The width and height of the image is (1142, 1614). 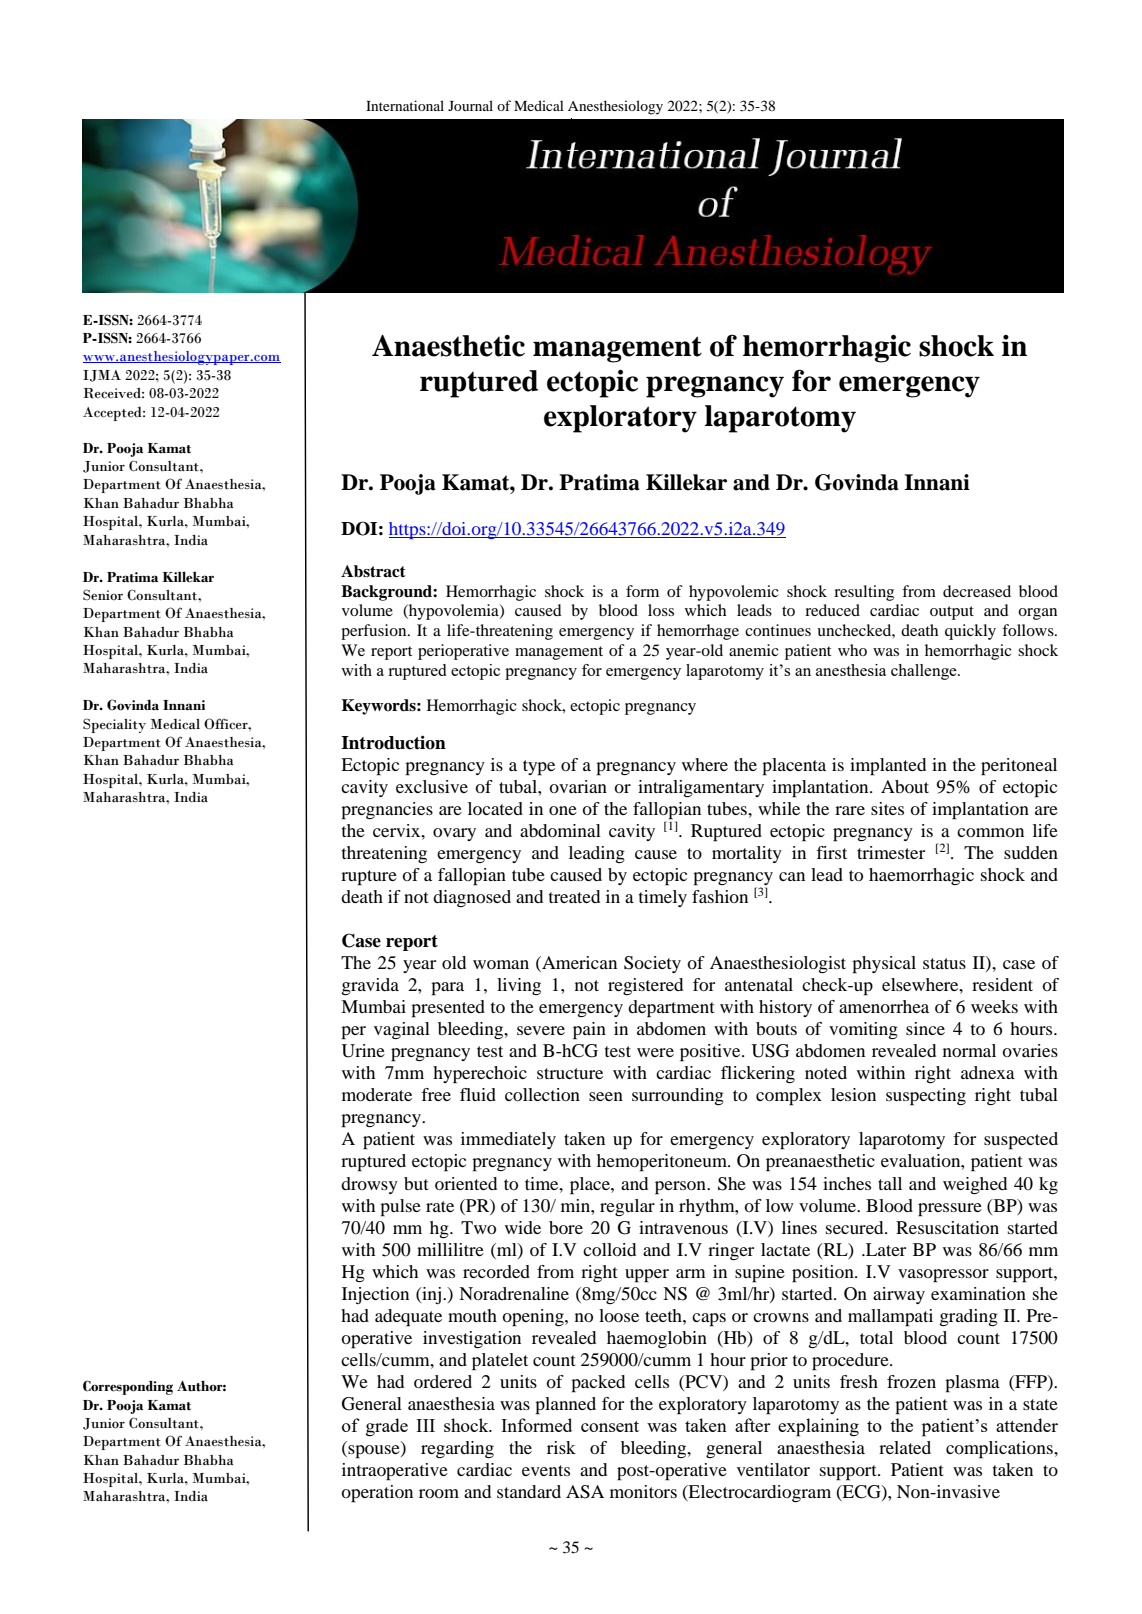 What do you see at coordinates (363, 1051) in the image?
I see `Urine` at bounding box center [363, 1051].
